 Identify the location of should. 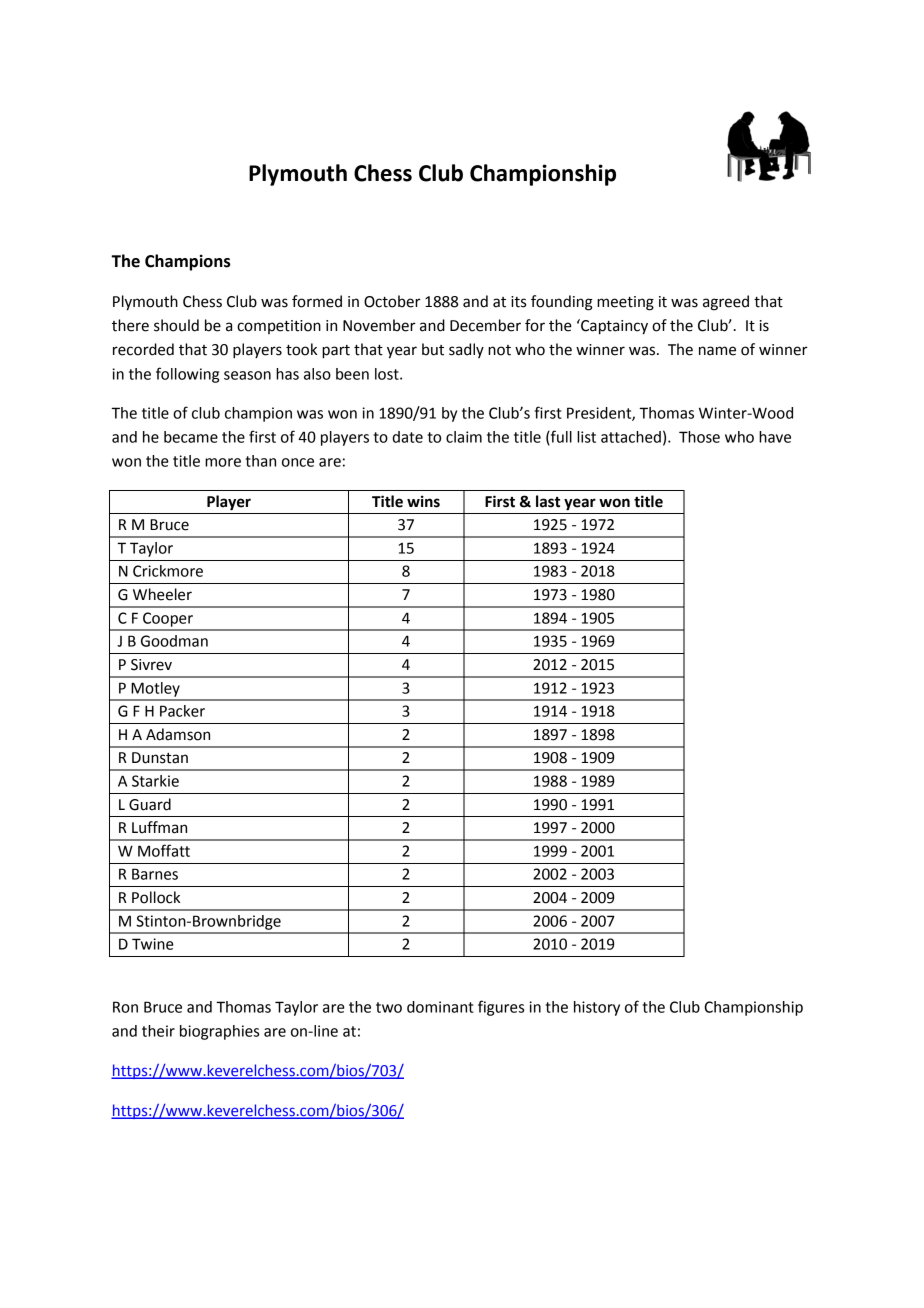
(176, 325).
